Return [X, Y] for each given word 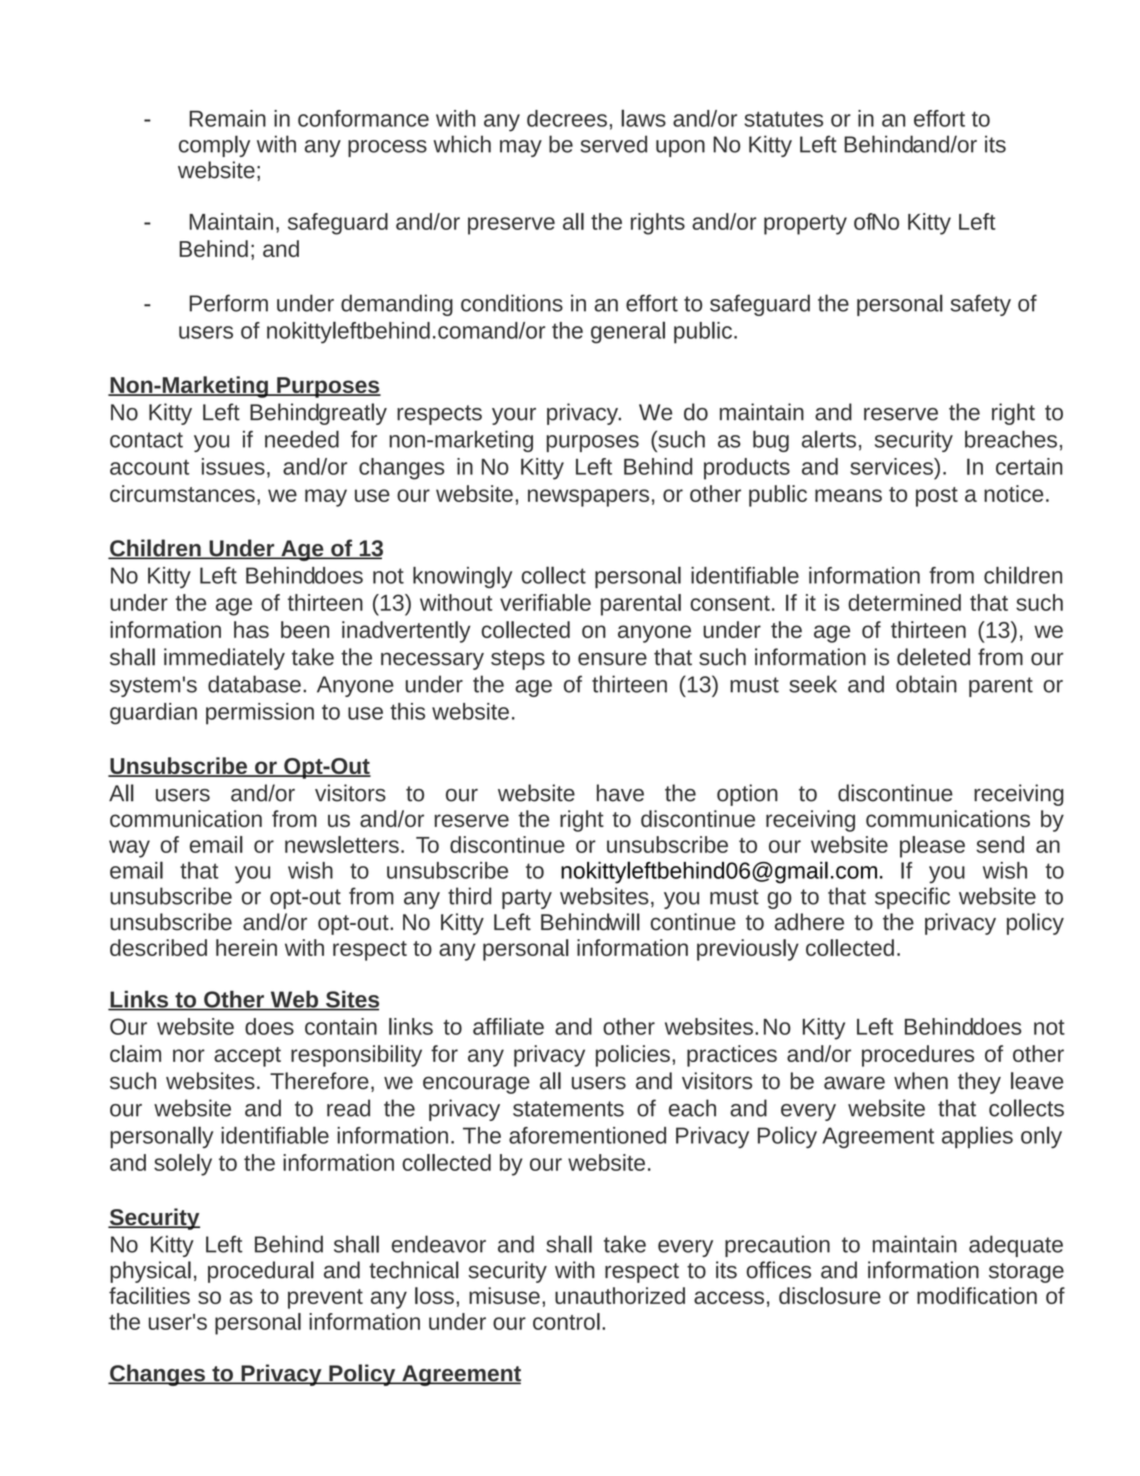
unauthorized [620, 1295]
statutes [783, 119]
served [614, 144]
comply [214, 146]
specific [912, 898]
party [527, 899]
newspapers [588, 498]
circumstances [182, 493]
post [937, 497]
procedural [261, 1272]
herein [246, 947]
